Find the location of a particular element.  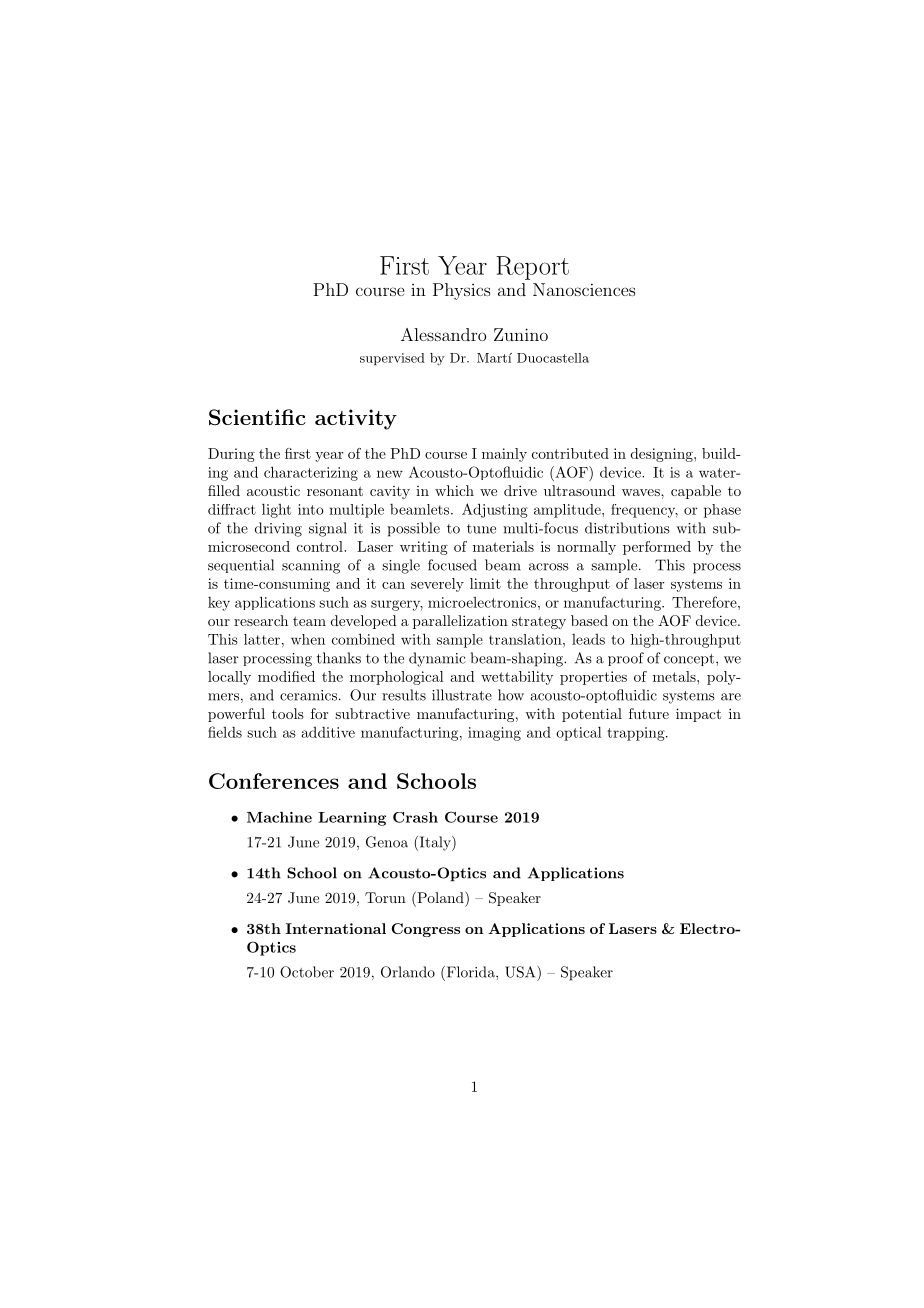

supervised is located at coordinates (392, 359).
